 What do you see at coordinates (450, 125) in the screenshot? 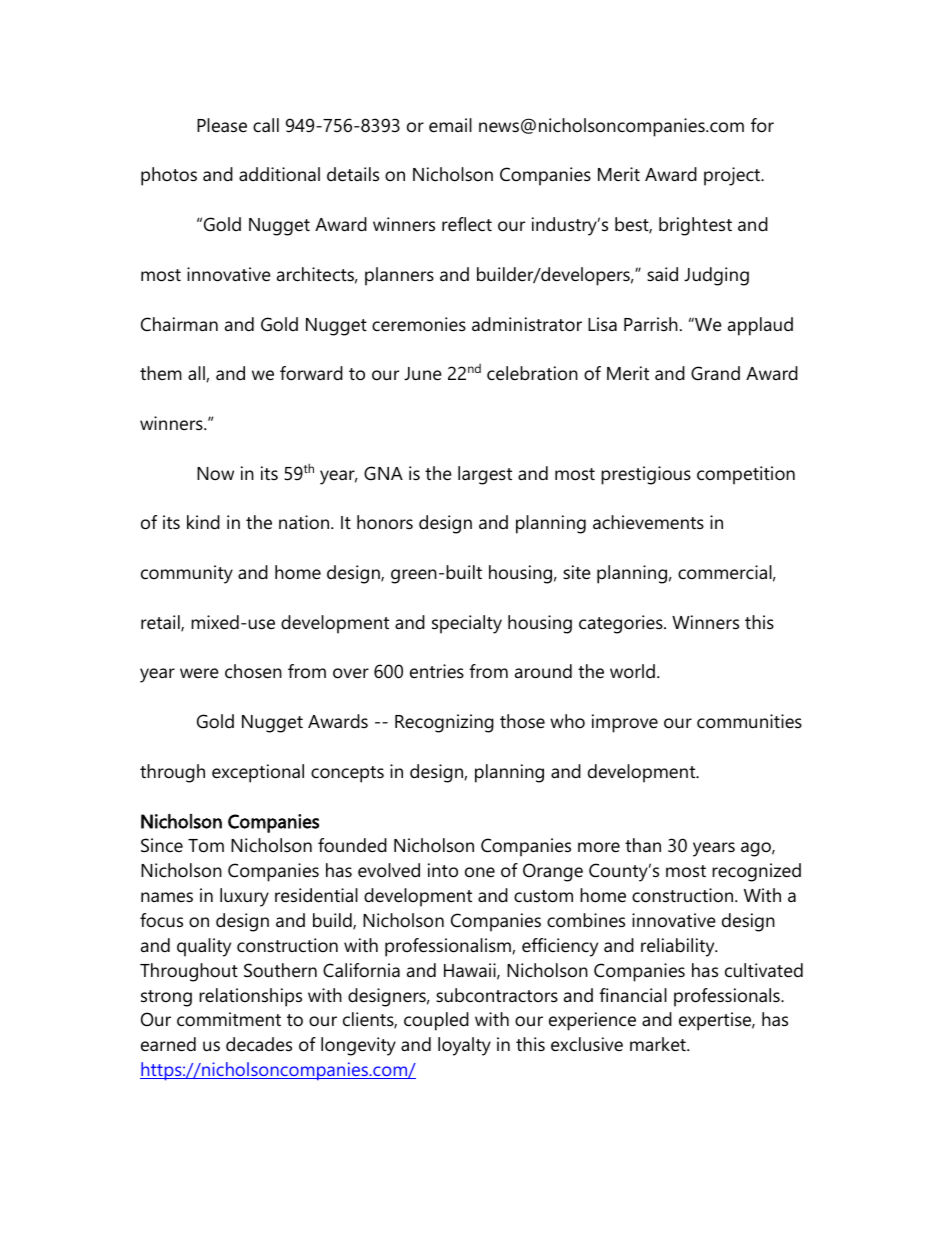
I see `email` at bounding box center [450, 125].
